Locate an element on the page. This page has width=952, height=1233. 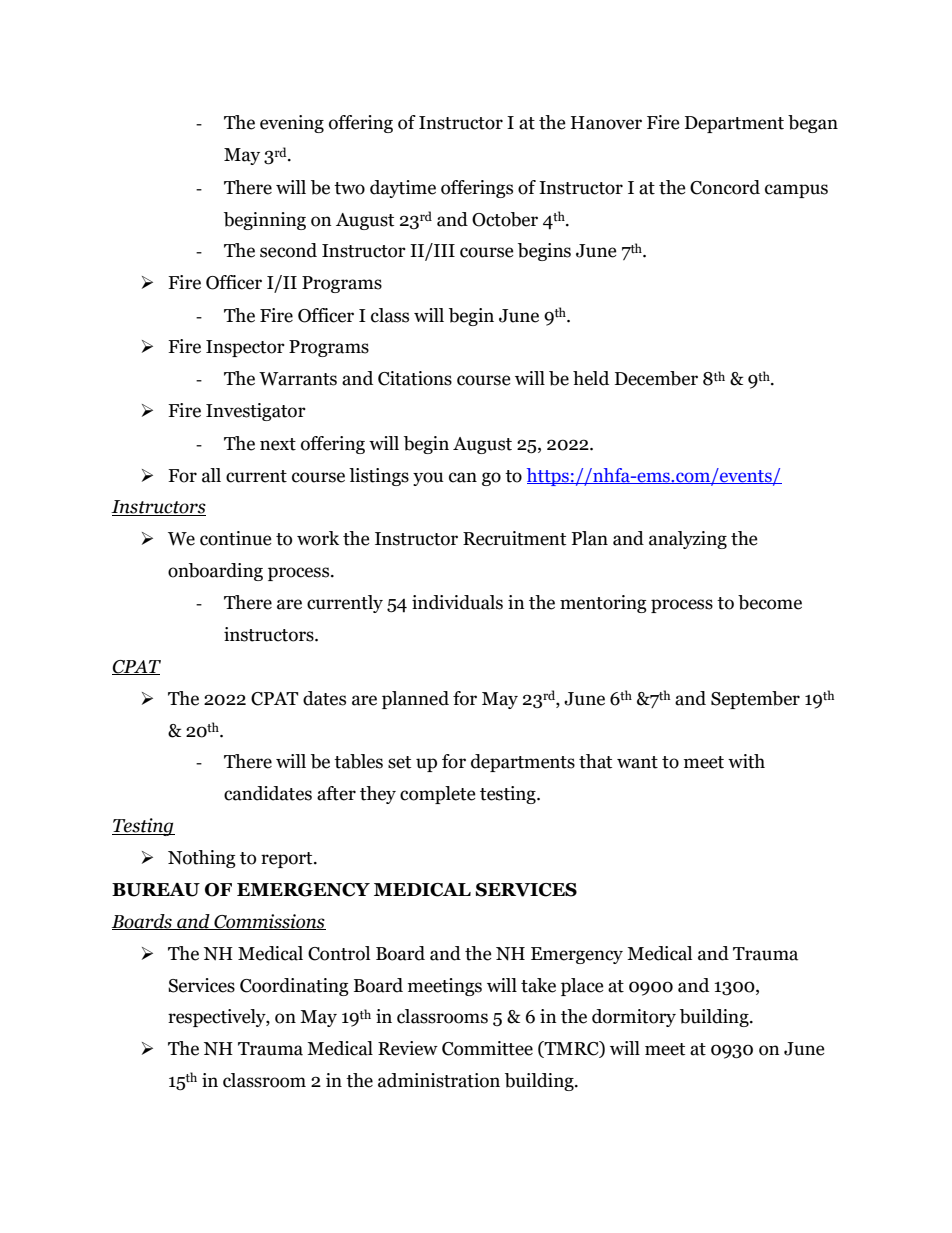
Concord is located at coordinates (725, 187).
